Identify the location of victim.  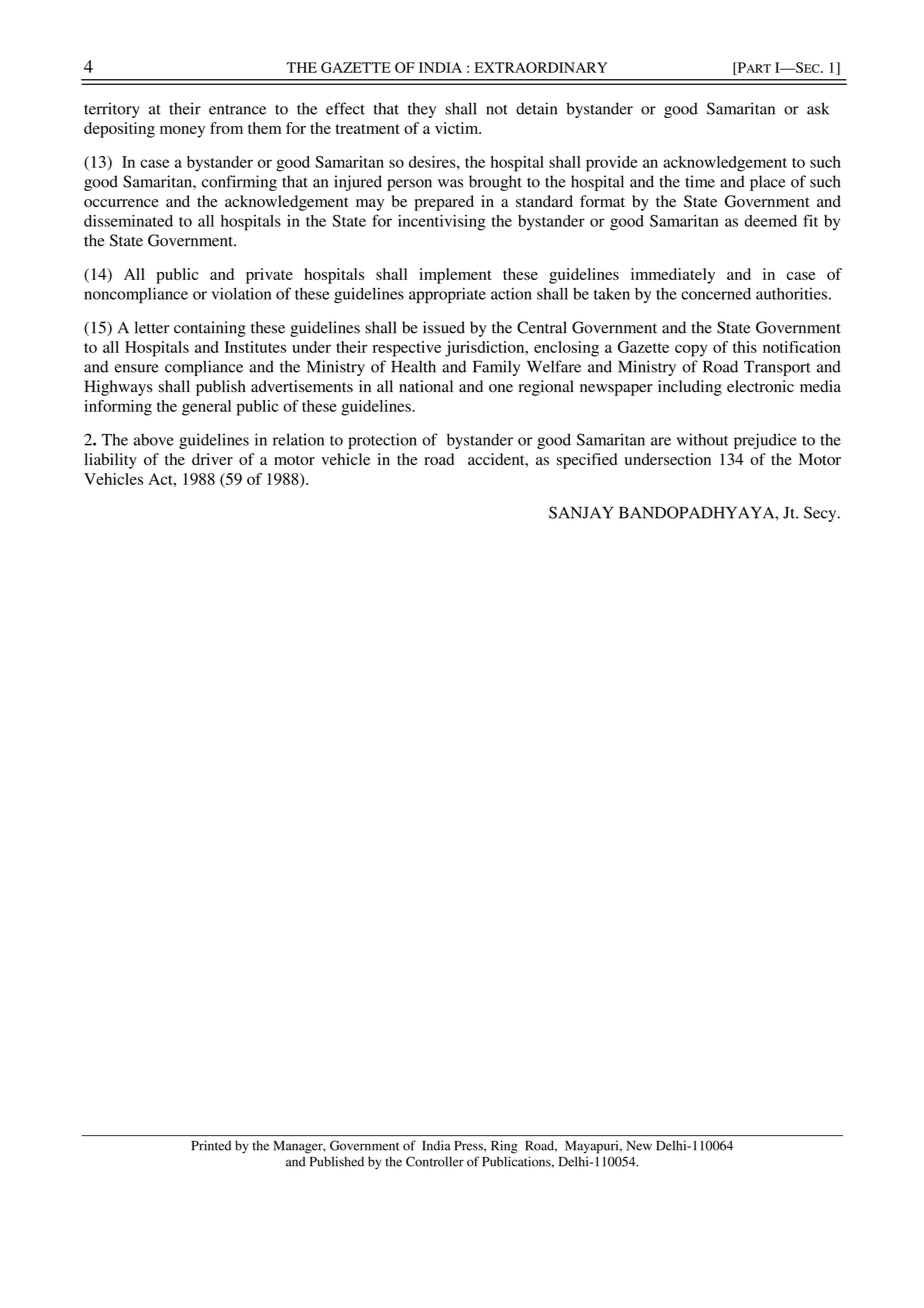
(458, 128).
